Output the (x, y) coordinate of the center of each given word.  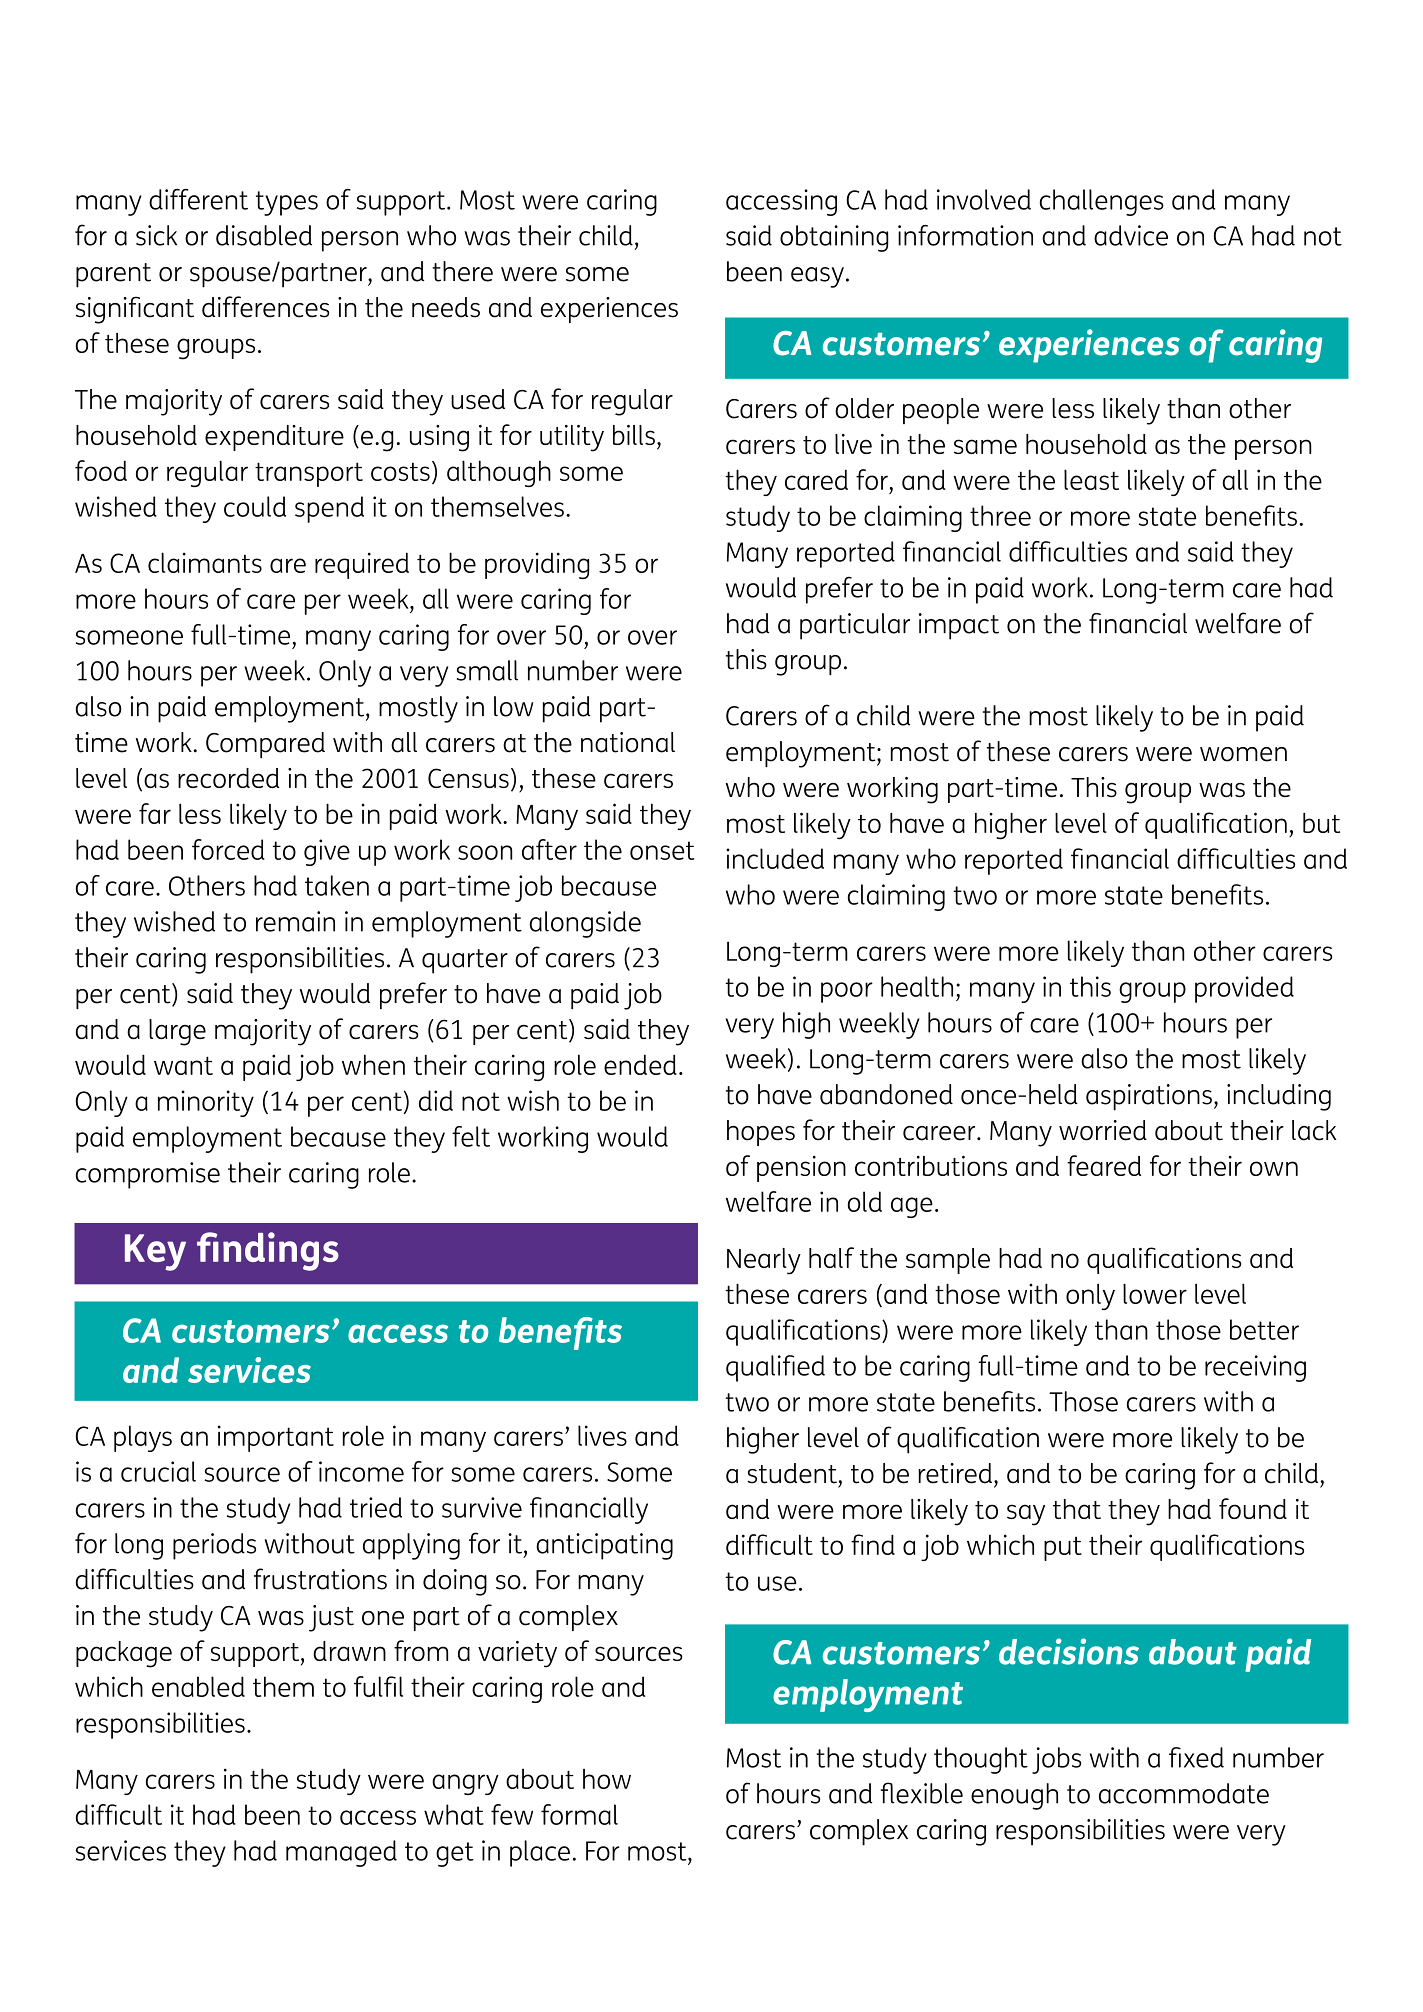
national (628, 742)
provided (1244, 989)
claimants (205, 562)
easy (817, 277)
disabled (264, 235)
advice (1131, 235)
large (177, 1032)
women (1243, 754)
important (276, 1438)
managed (341, 1853)
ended (640, 1064)
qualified (775, 1368)
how (607, 1779)
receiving (1255, 1368)
